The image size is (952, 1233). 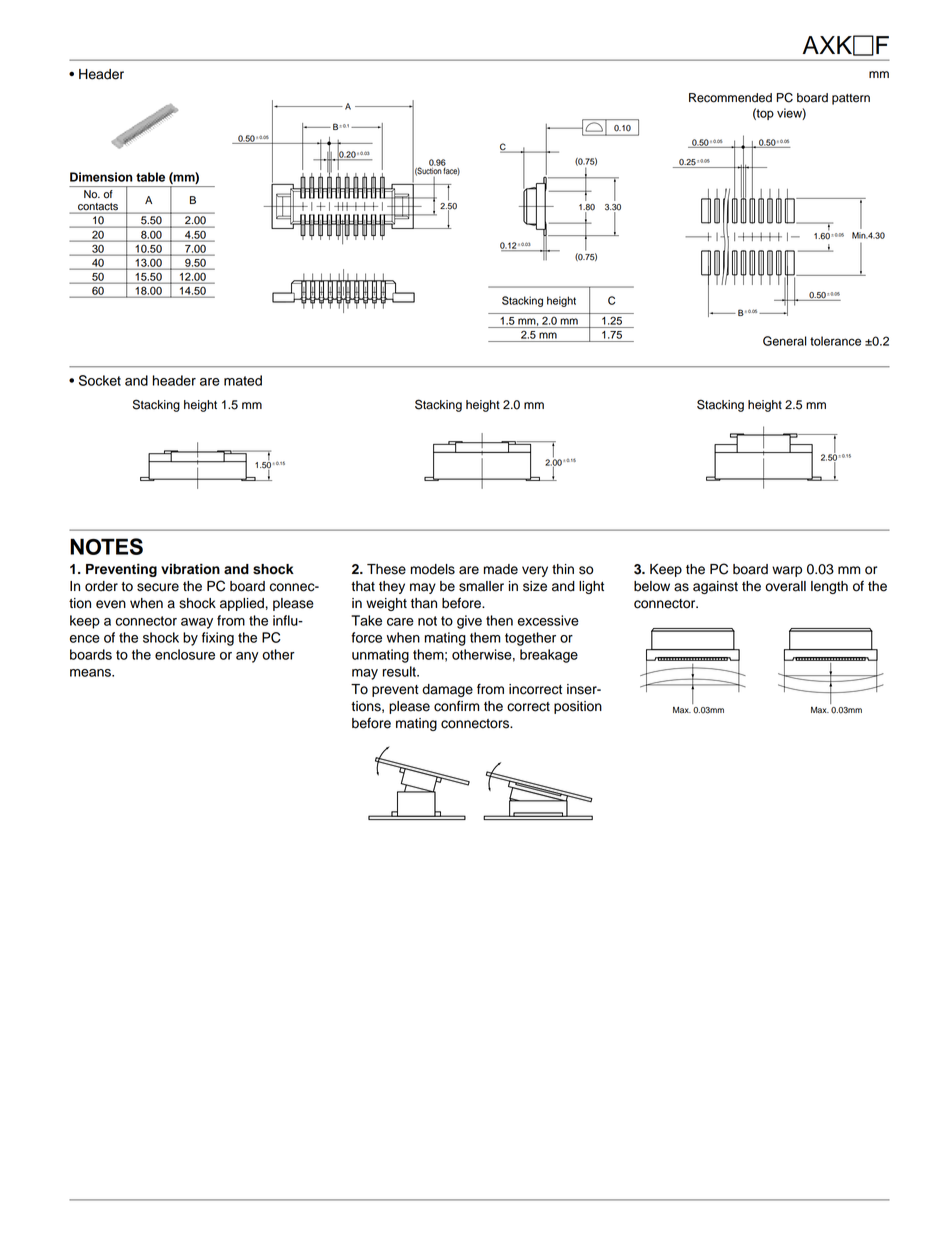 What do you see at coordinates (549, 656) in the screenshot?
I see `breakage` at bounding box center [549, 656].
